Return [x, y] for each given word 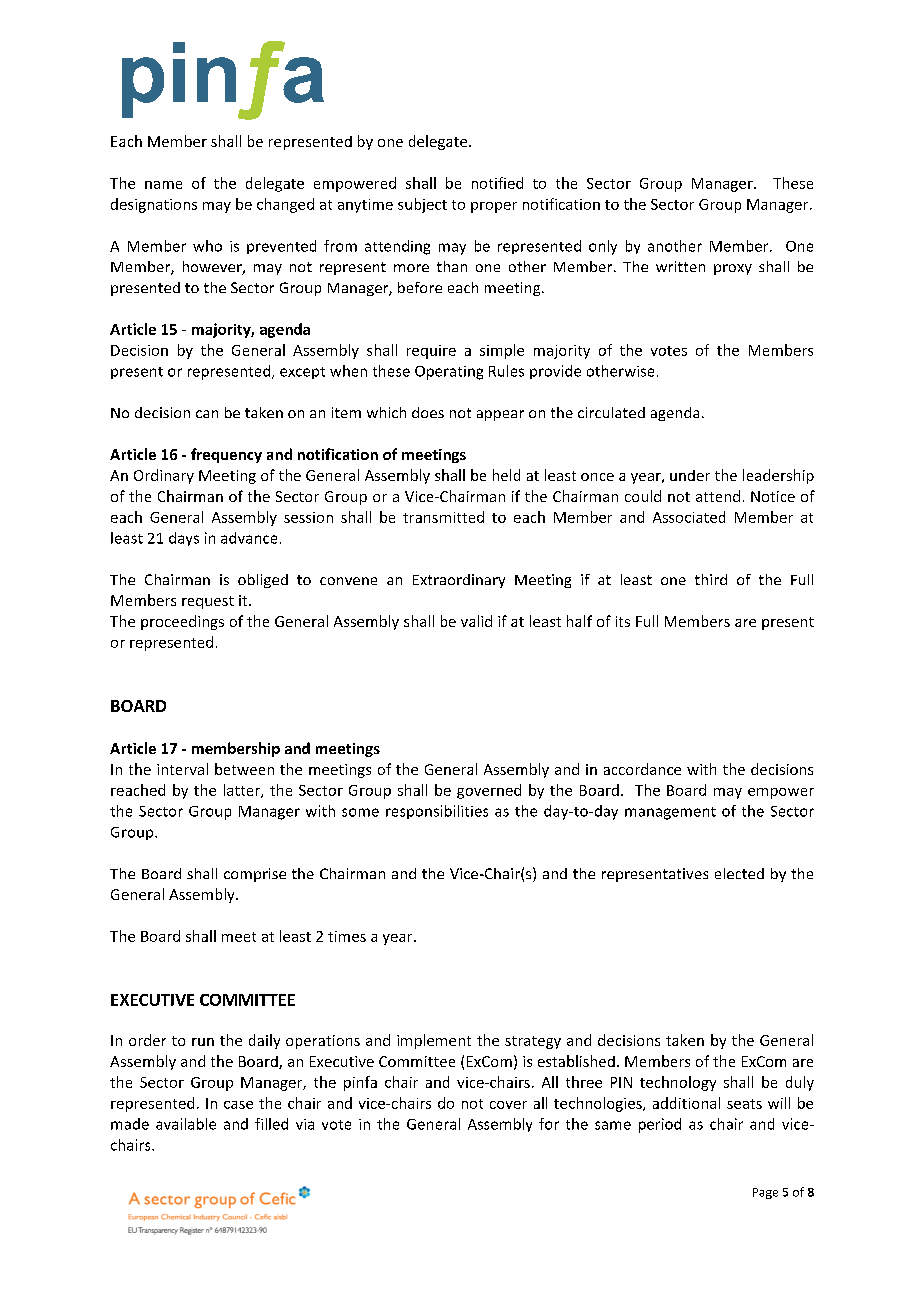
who [207, 246]
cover [508, 1105]
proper [494, 207]
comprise [255, 875]
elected [739, 873]
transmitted [443, 517]
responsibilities [437, 812]
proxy [733, 269]
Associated [689, 517]
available [186, 1124]
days [184, 539]
